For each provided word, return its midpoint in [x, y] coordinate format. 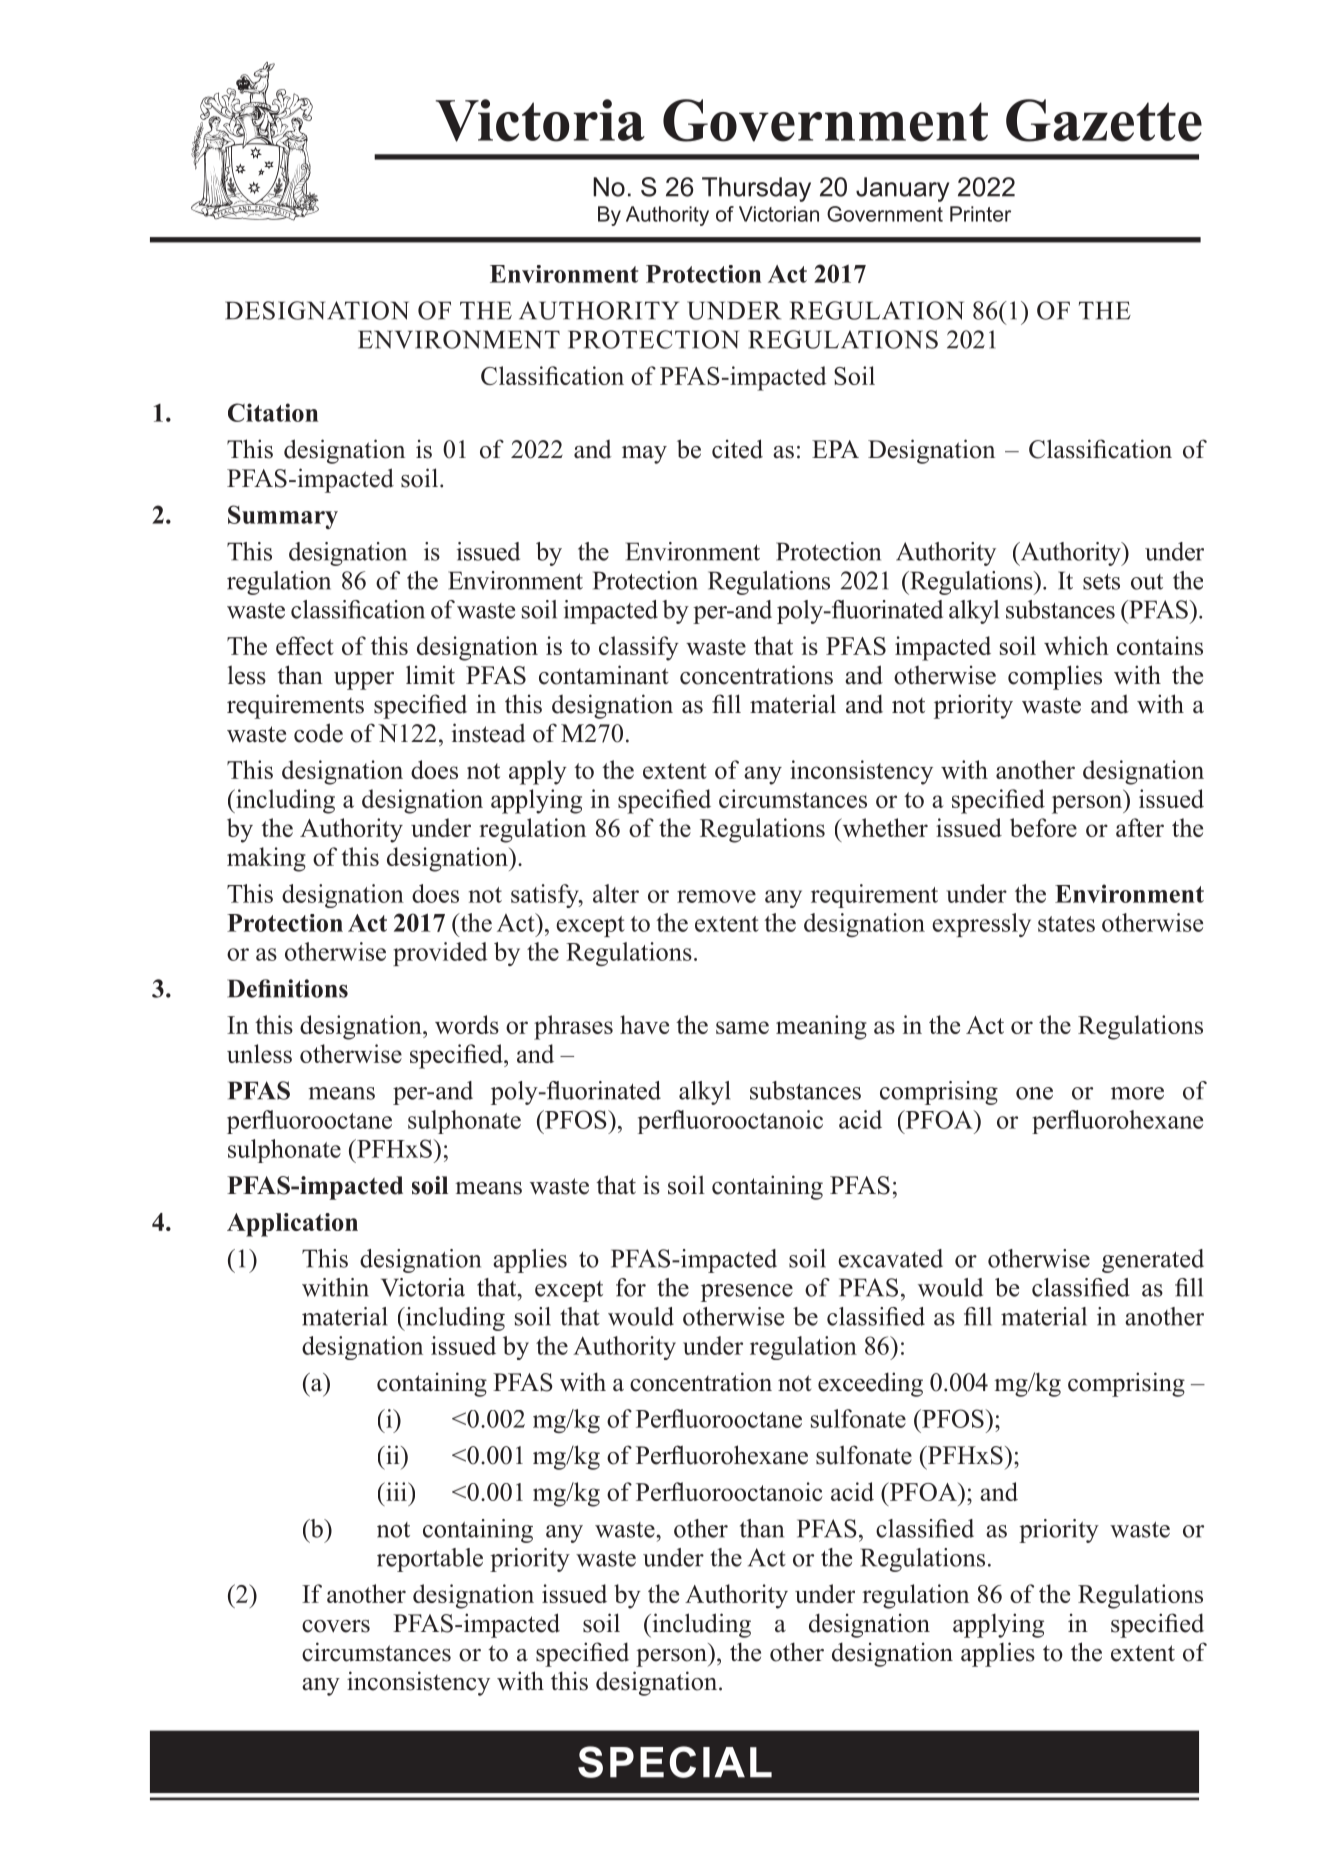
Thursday [756, 189]
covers [336, 1626]
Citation [273, 412]
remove [716, 896]
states [1066, 924]
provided [440, 954]
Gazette [1104, 120]
